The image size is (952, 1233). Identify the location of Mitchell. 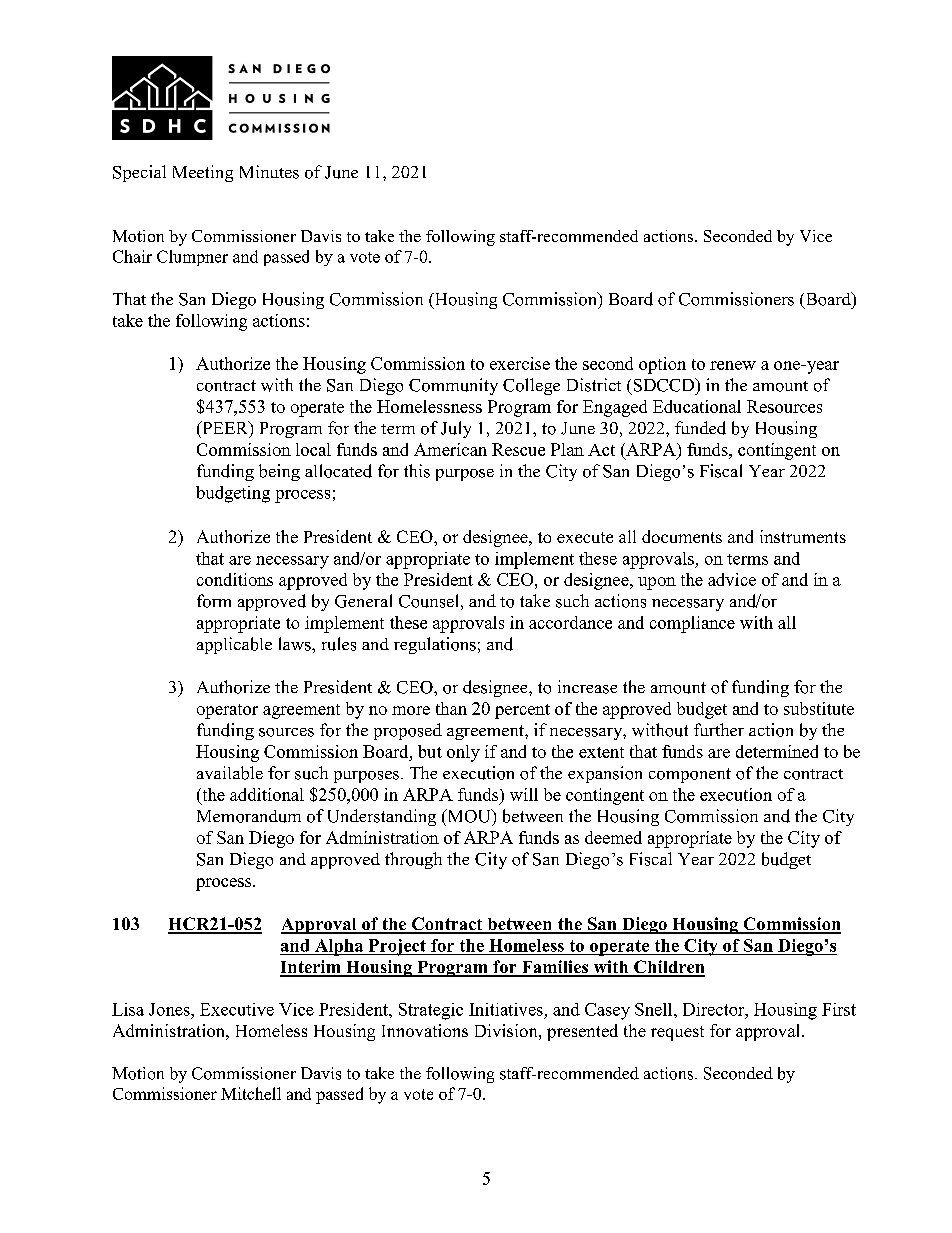
(251, 1093).
